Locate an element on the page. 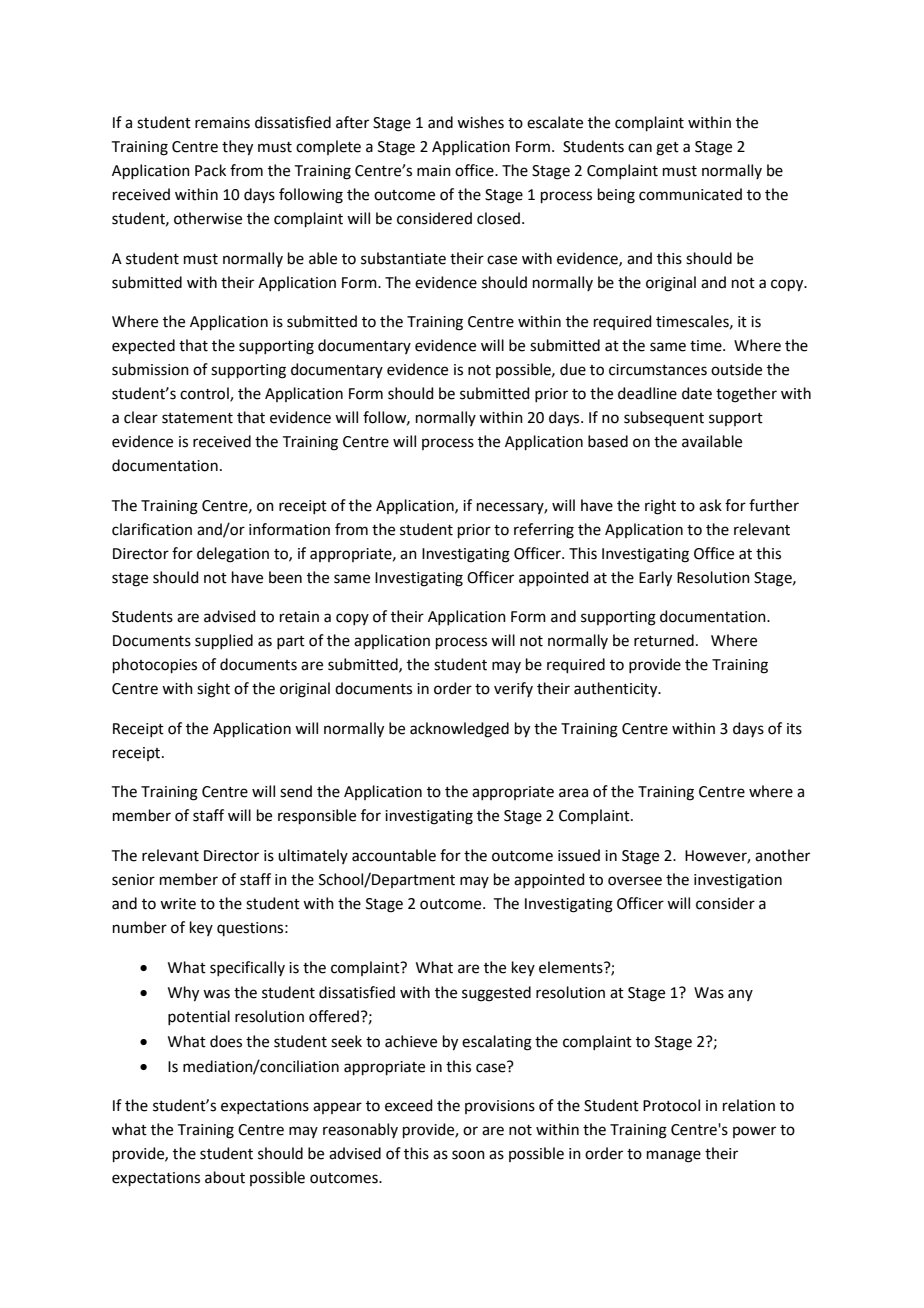 This image has height=1308, width=924. verify is located at coordinates (513, 689).
